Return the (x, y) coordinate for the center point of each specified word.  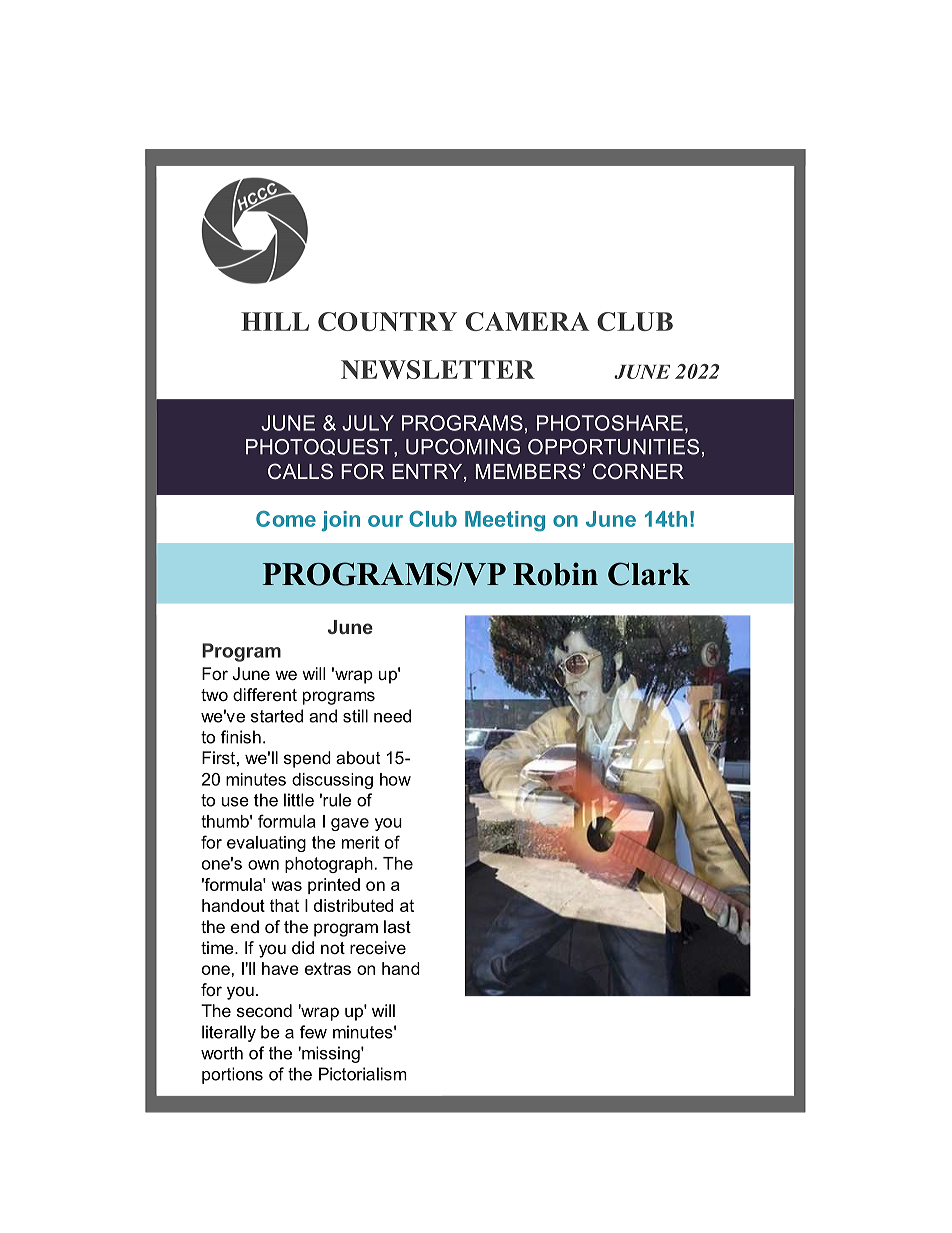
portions (232, 1075)
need (392, 716)
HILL (275, 321)
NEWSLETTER (438, 369)
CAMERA (527, 321)
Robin (555, 574)
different (265, 694)
